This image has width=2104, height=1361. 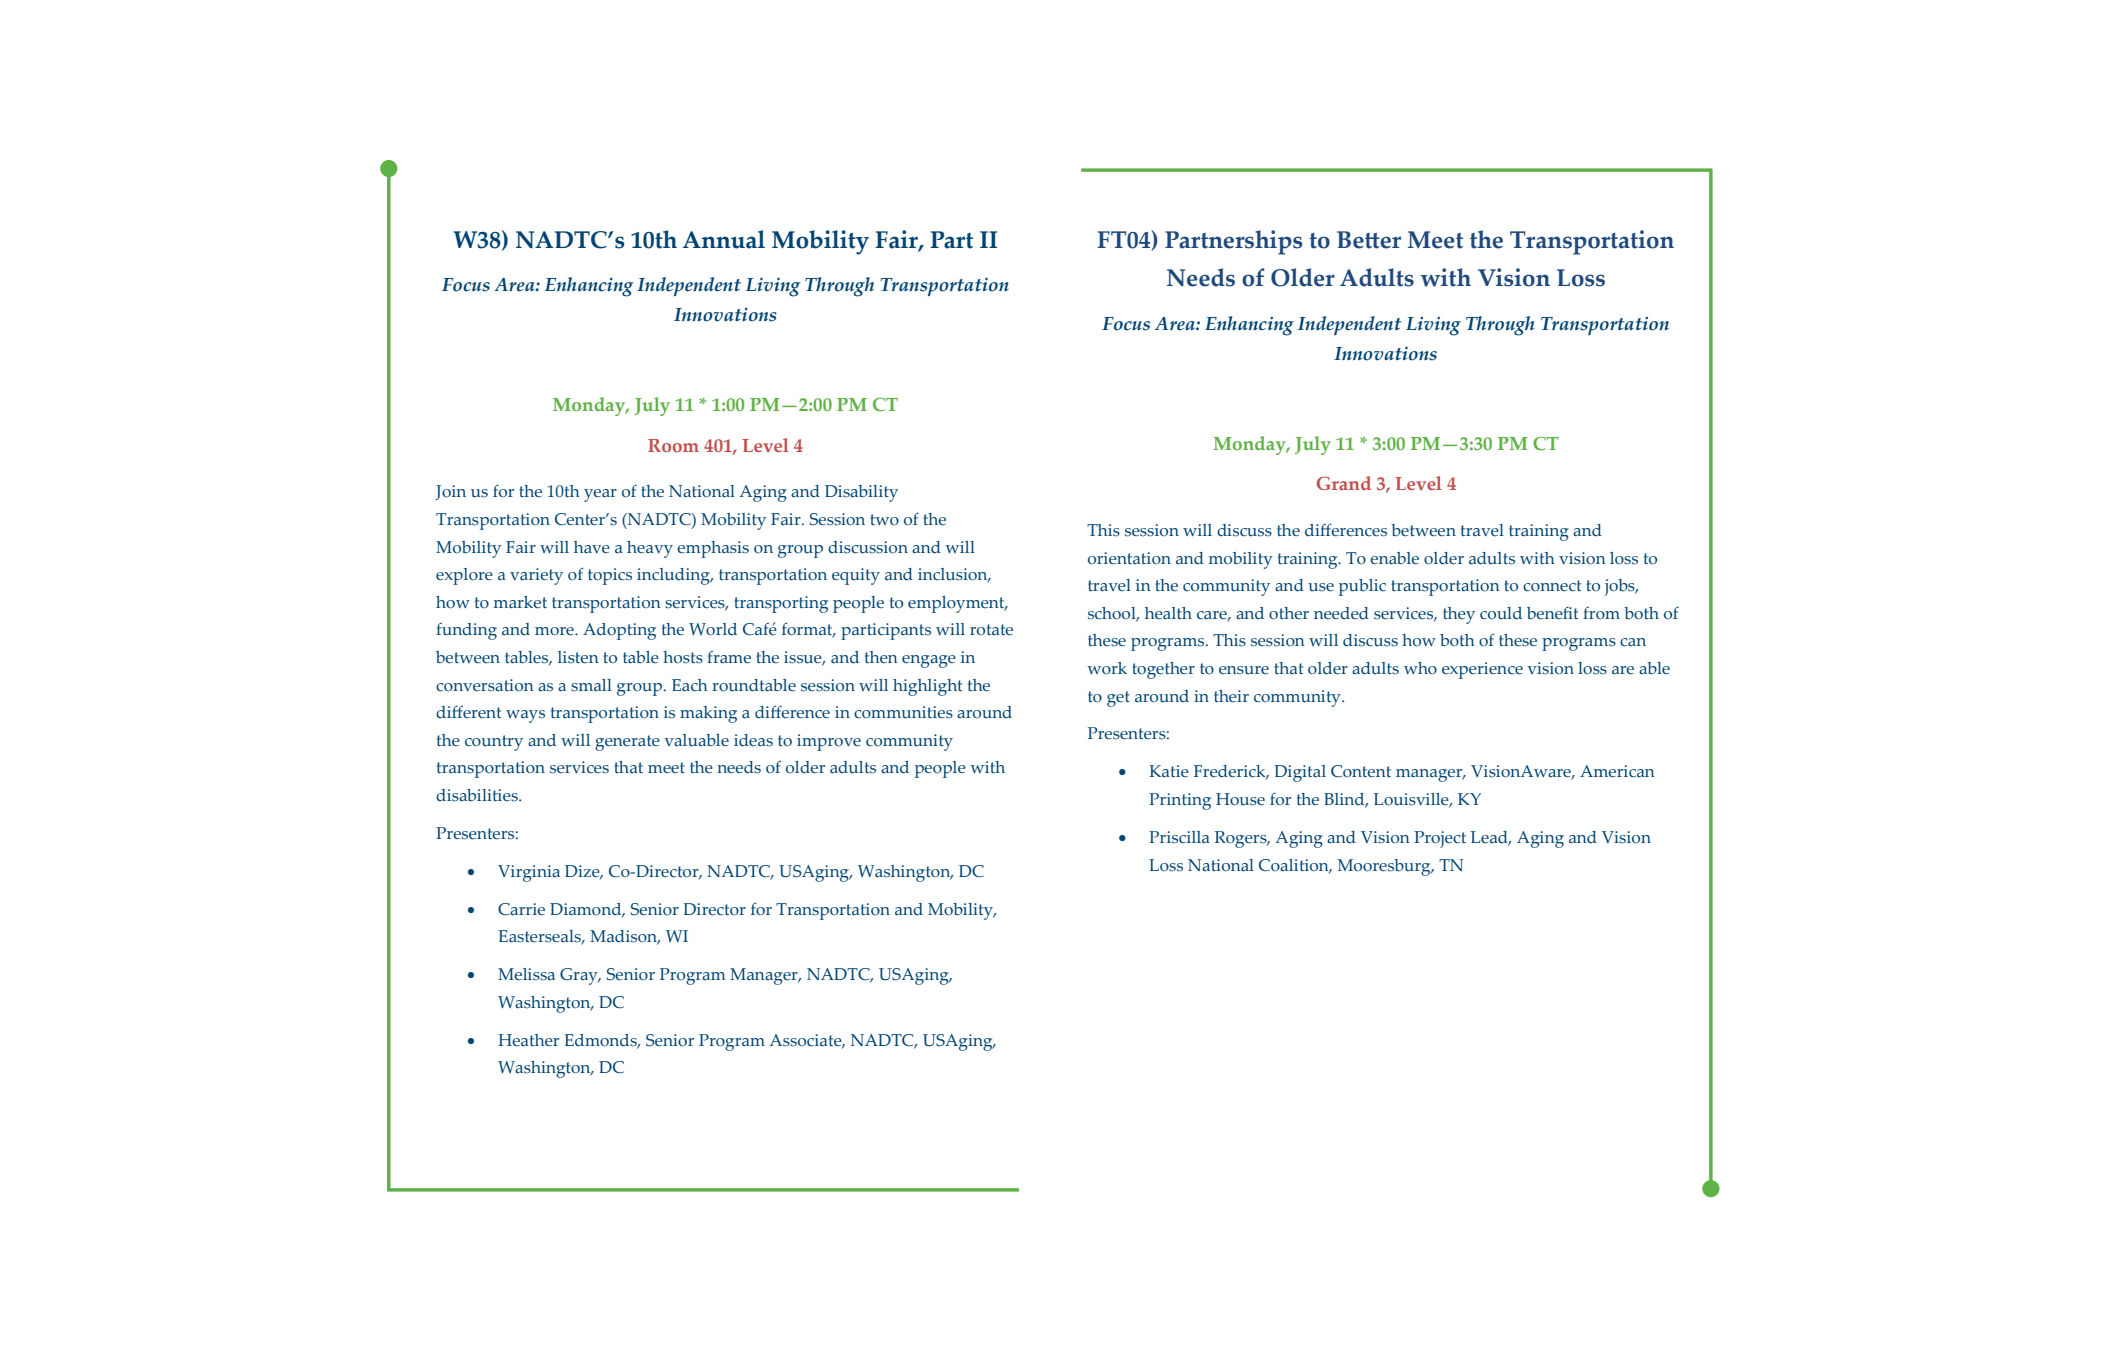 What do you see at coordinates (903, 712) in the image?
I see `communities` at bounding box center [903, 712].
